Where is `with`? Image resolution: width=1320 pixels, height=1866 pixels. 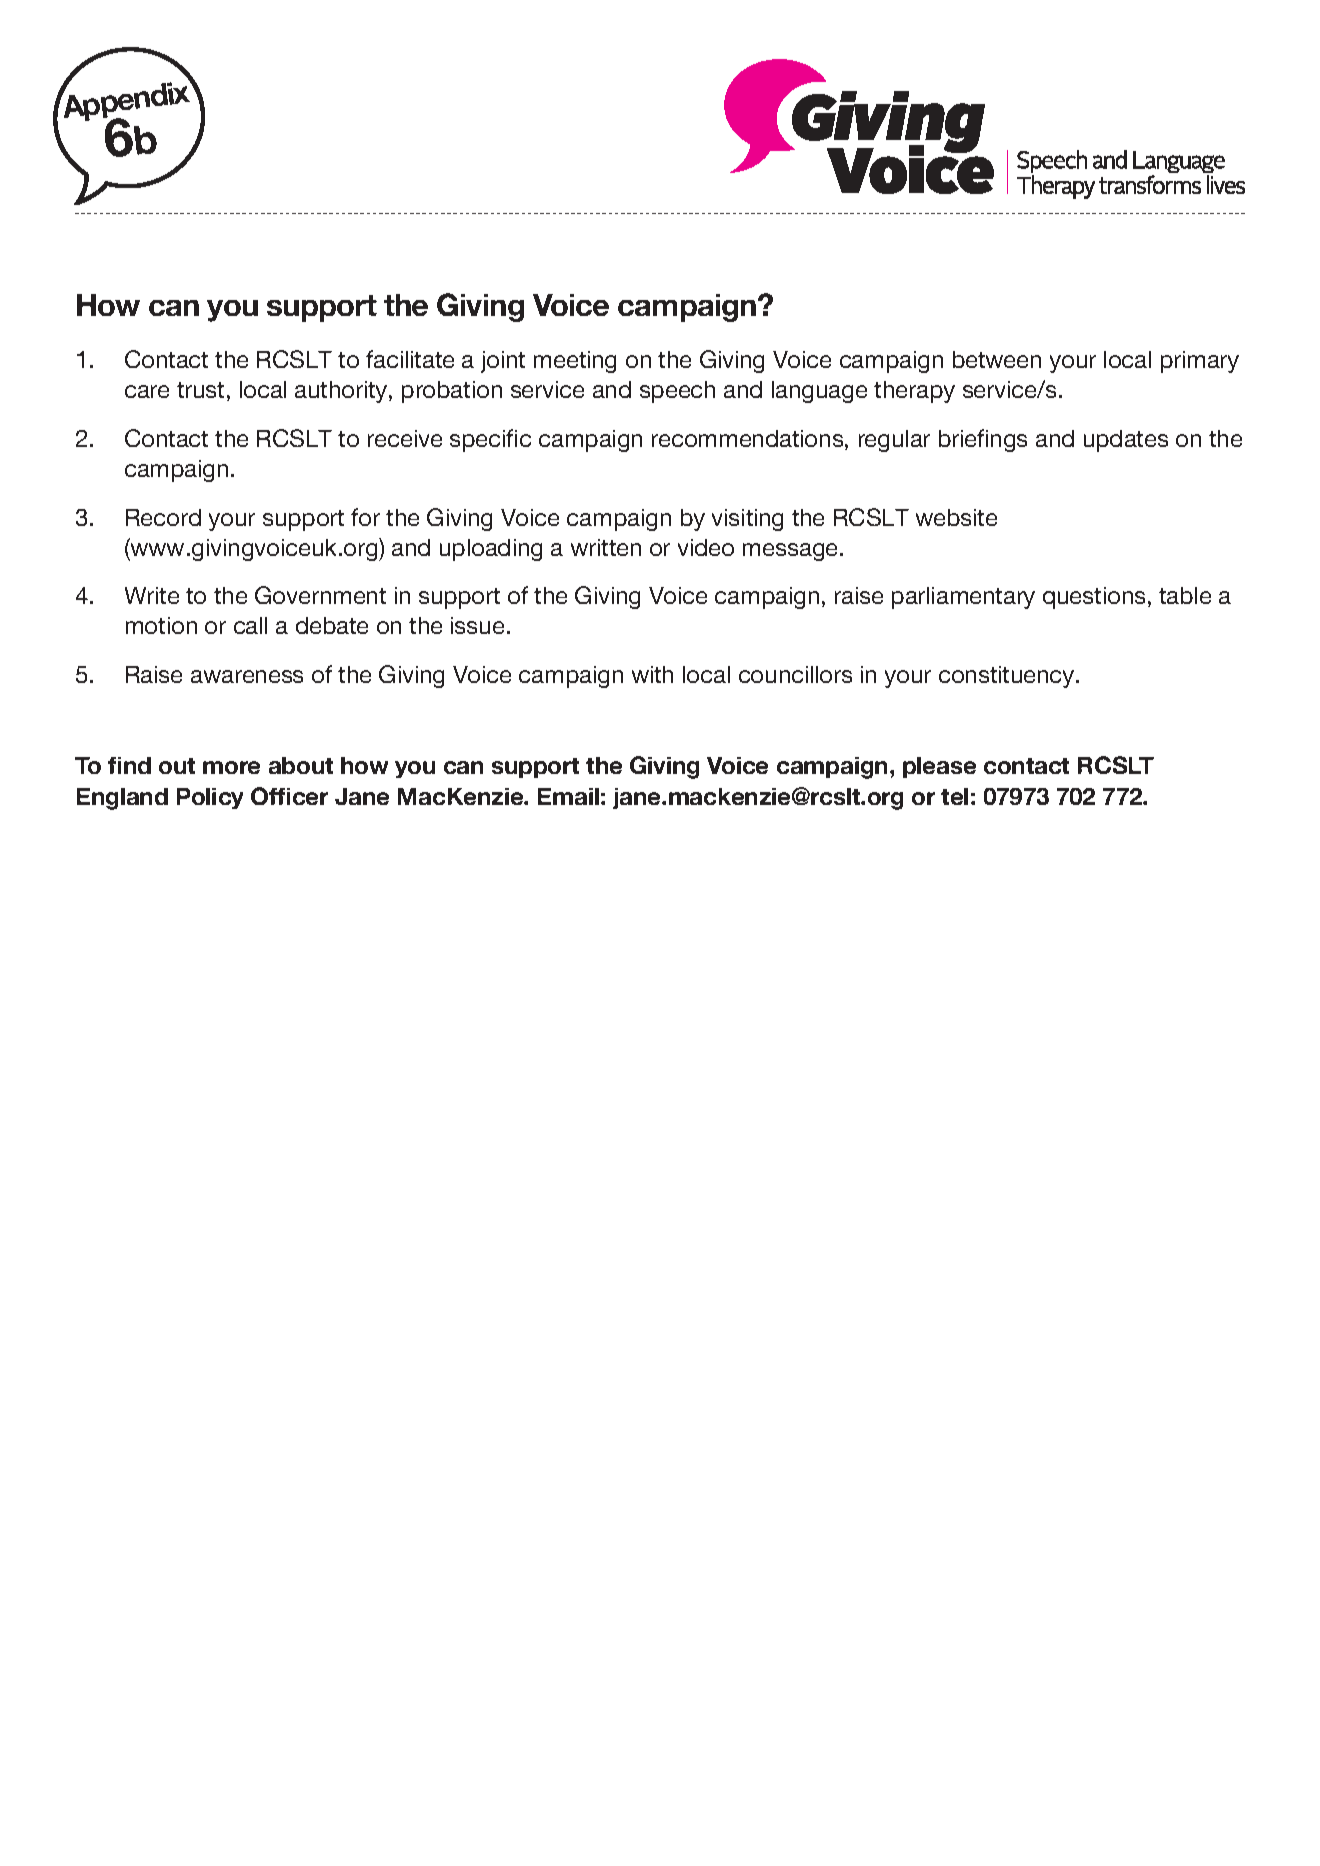
with is located at coordinates (652, 674).
